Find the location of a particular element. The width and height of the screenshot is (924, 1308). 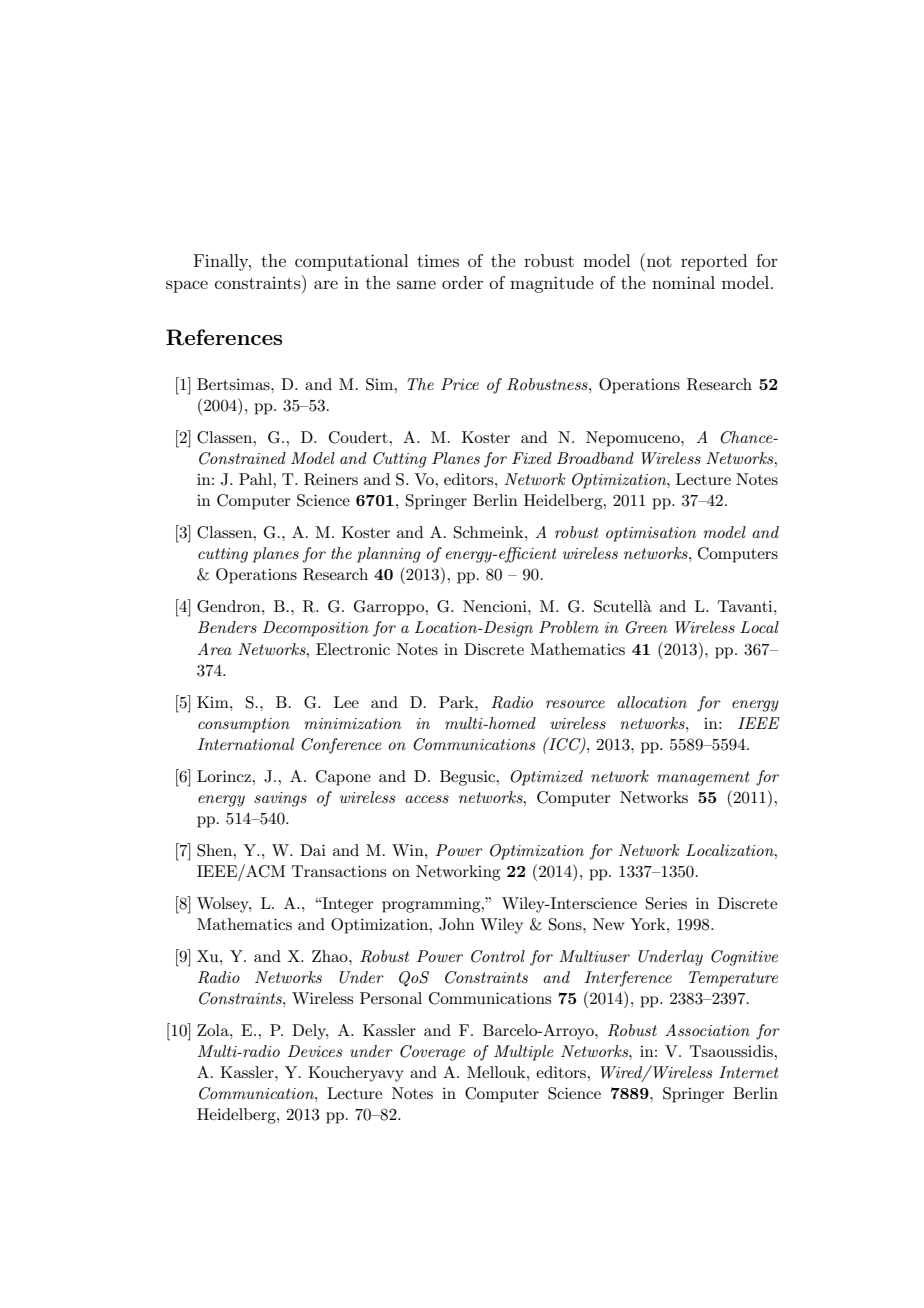

Coverage is located at coordinates (432, 1053).
